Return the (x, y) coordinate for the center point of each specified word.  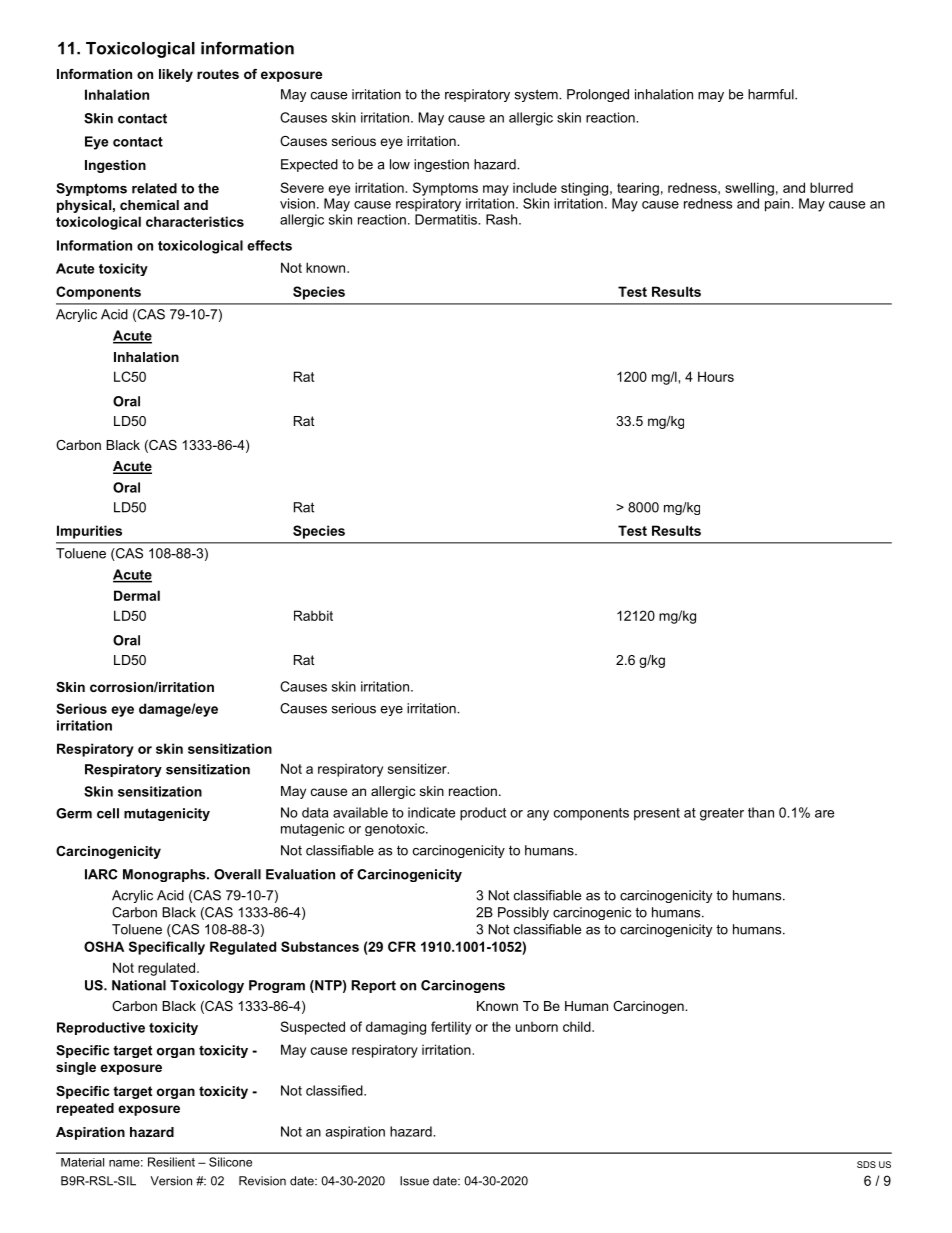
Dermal (137, 595)
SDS (866, 1164)
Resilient (171, 1162)
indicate (431, 812)
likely (176, 75)
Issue (414, 1181)
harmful (772, 94)
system (537, 95)
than (761, 812)
